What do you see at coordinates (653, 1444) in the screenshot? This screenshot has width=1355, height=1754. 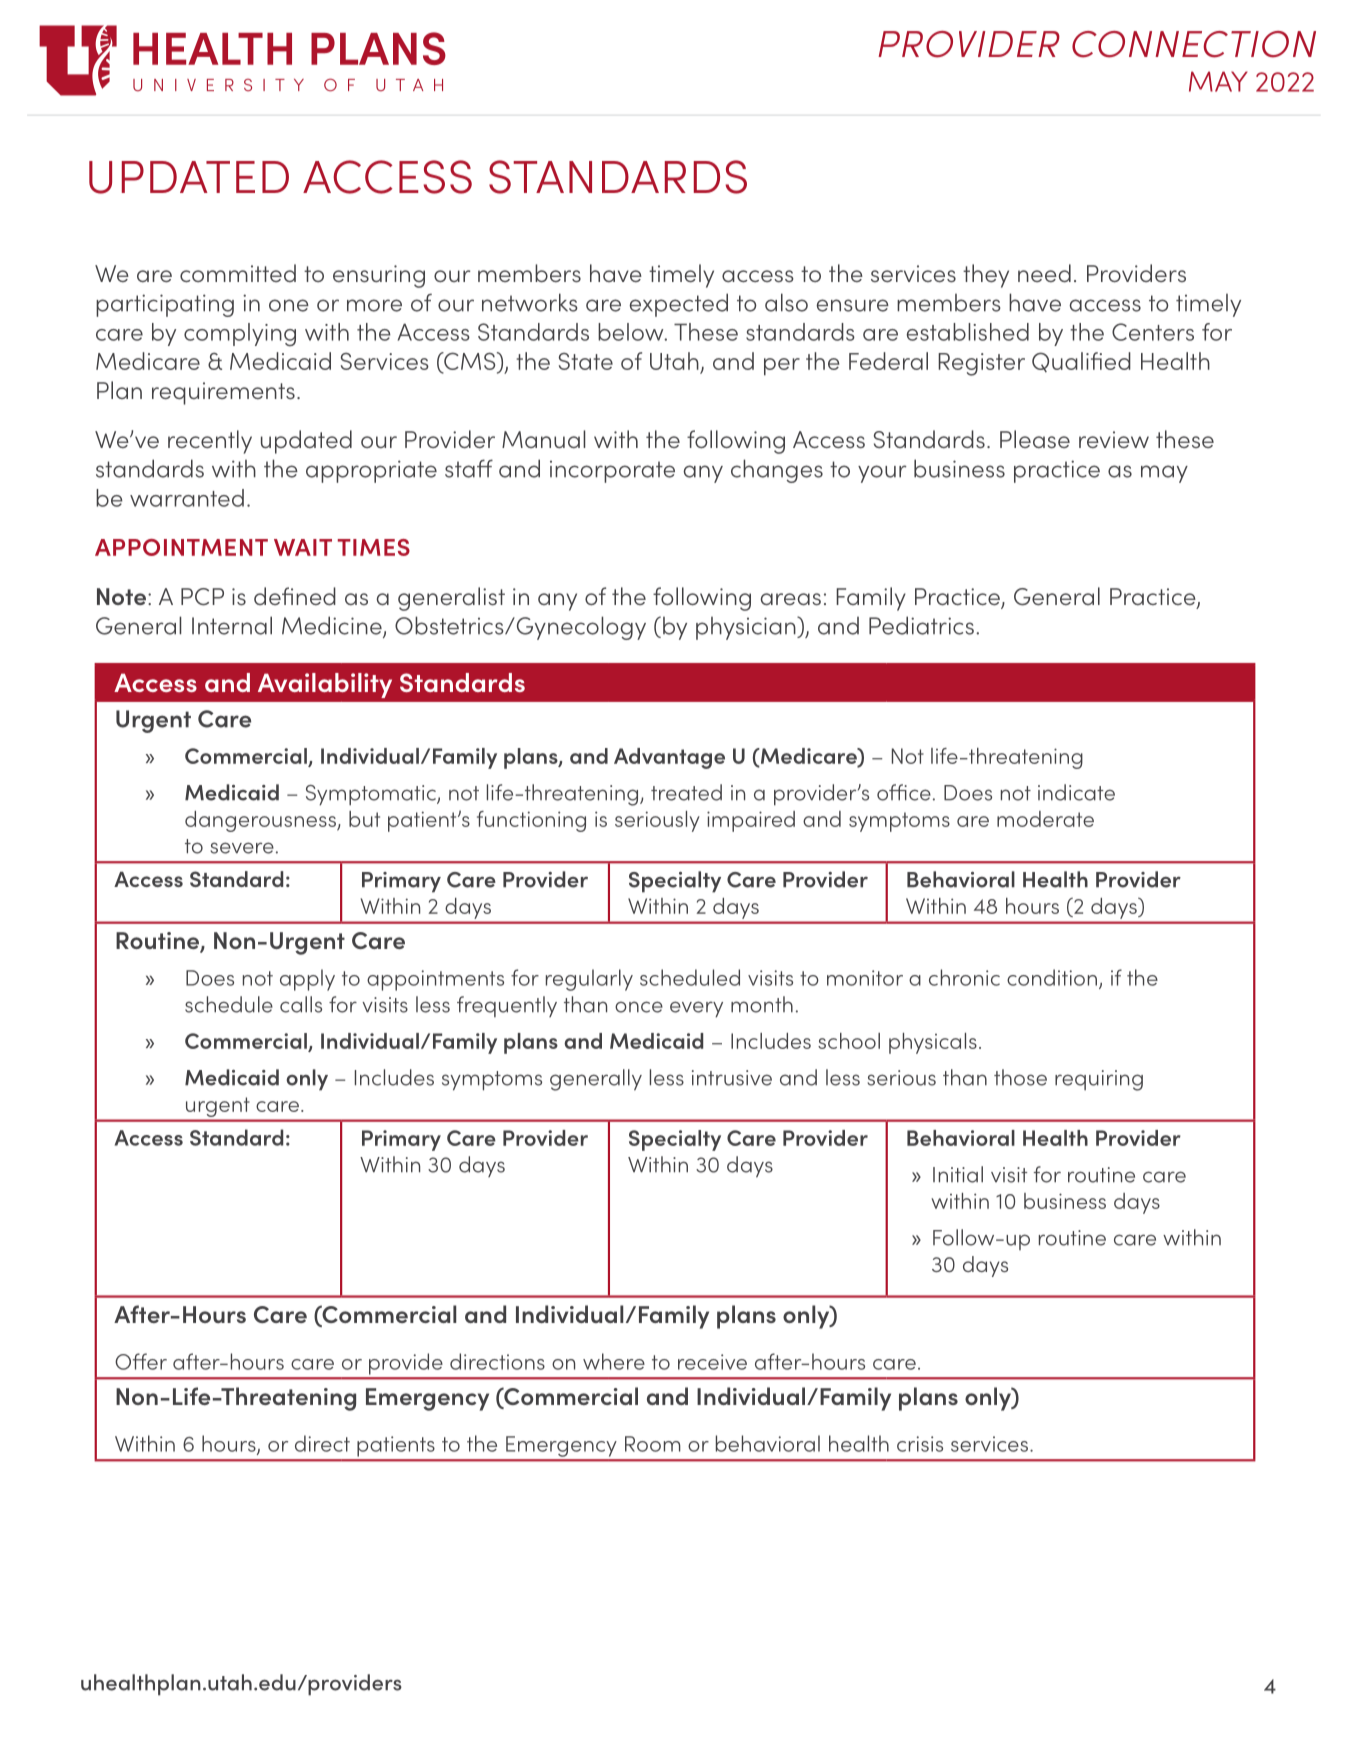 I see `Room` at bounding box center [653, 1444].
